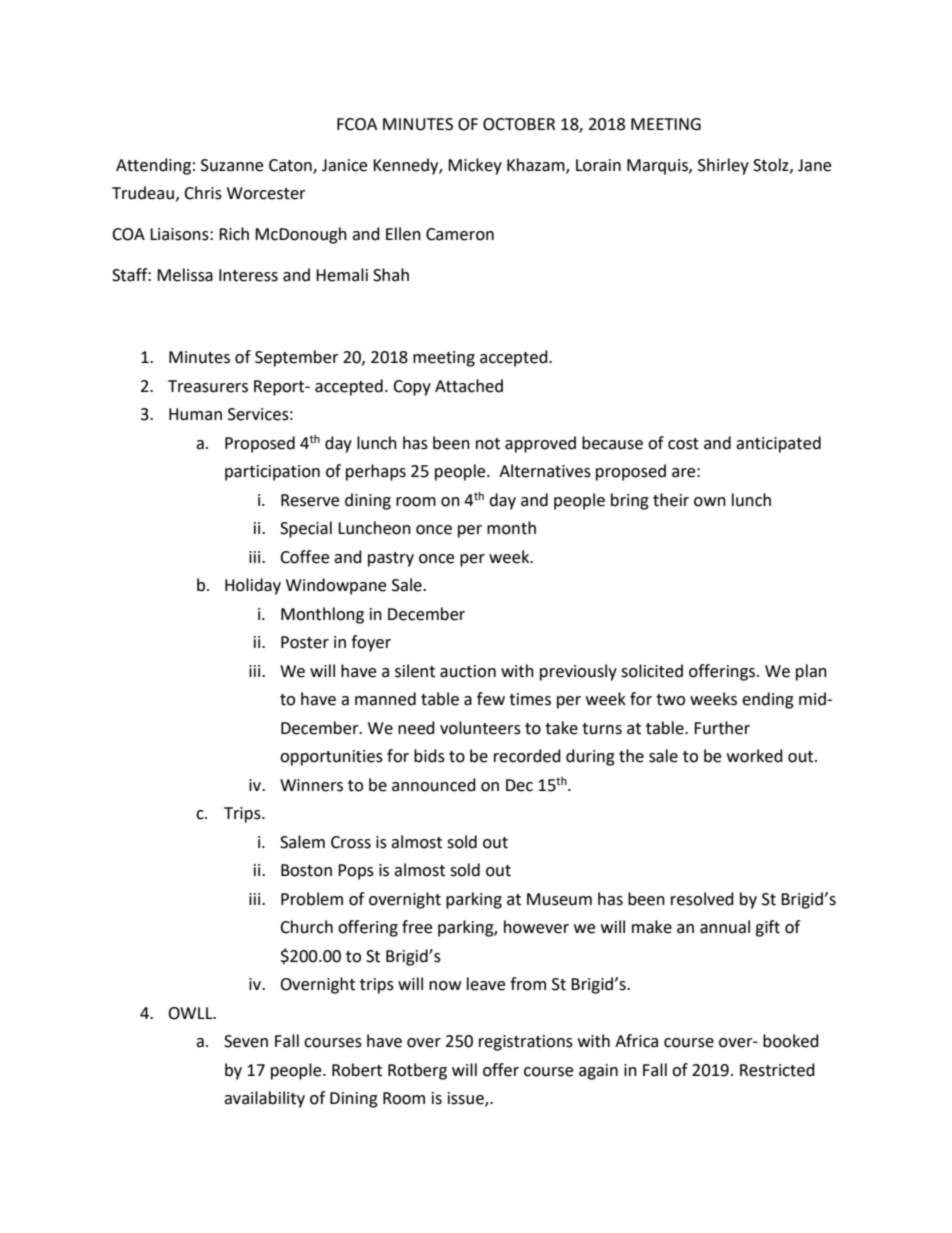 The height and width of the screenshot is (1233, 952). Describe the element at coordinates (253, 586) in the screenshot. I see `Holiday` at that location.
